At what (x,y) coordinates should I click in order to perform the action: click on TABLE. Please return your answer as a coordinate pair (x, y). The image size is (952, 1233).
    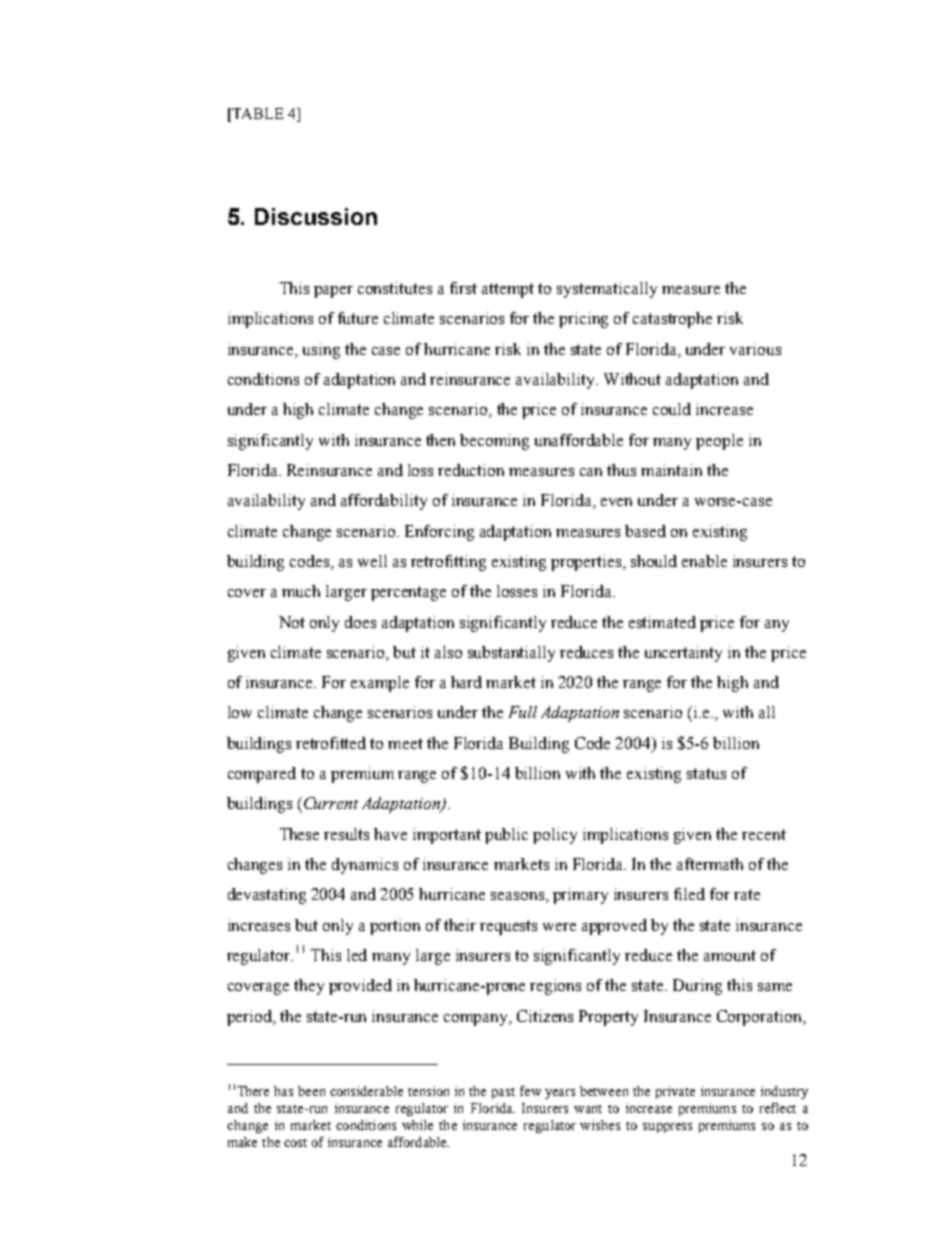
    Looking at the image, I should click on (257, 113).
